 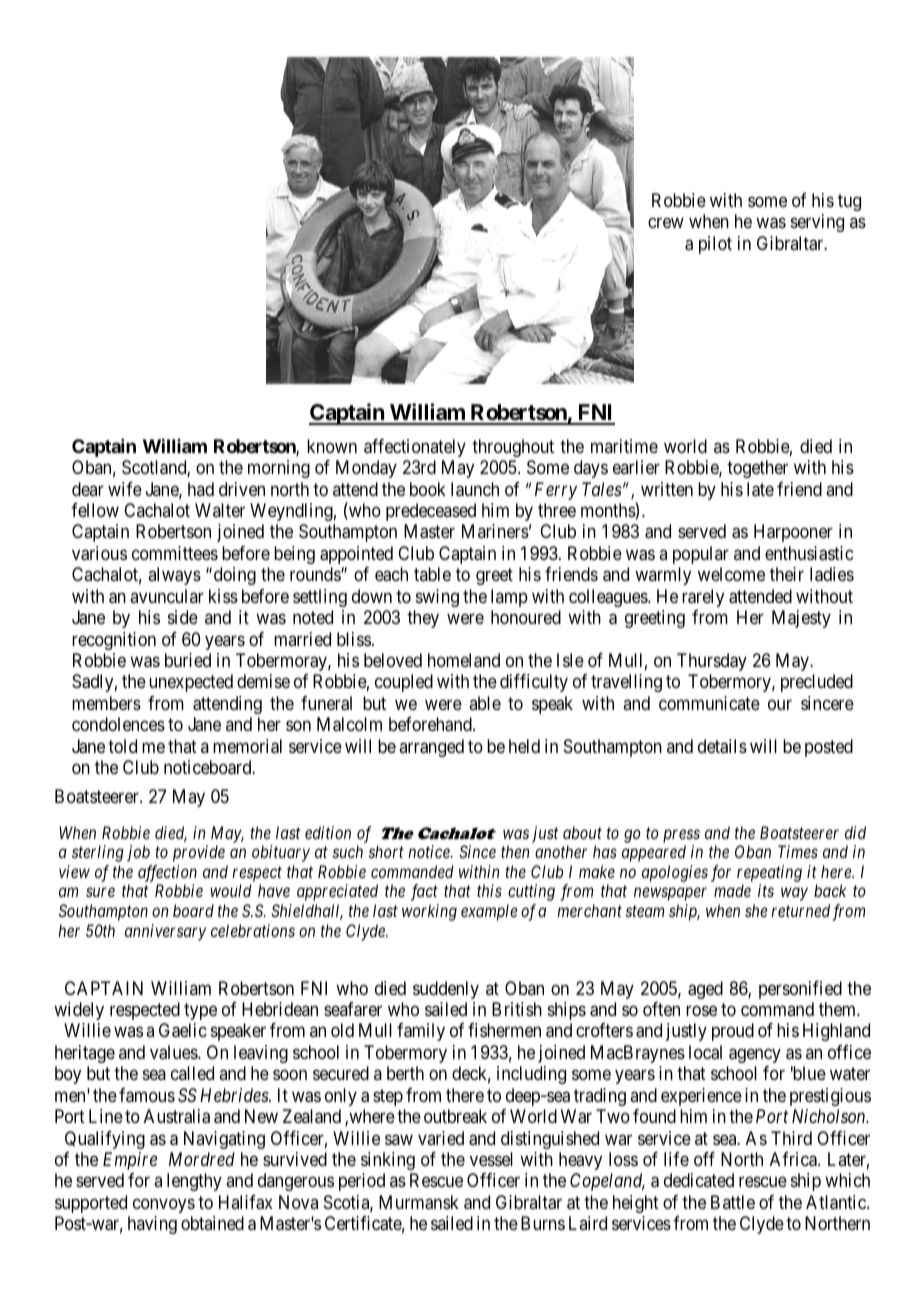 What do you see at coordinates (165, 932) in the screenshot?
I see `anniversary` at bounding box center [165, 932].
